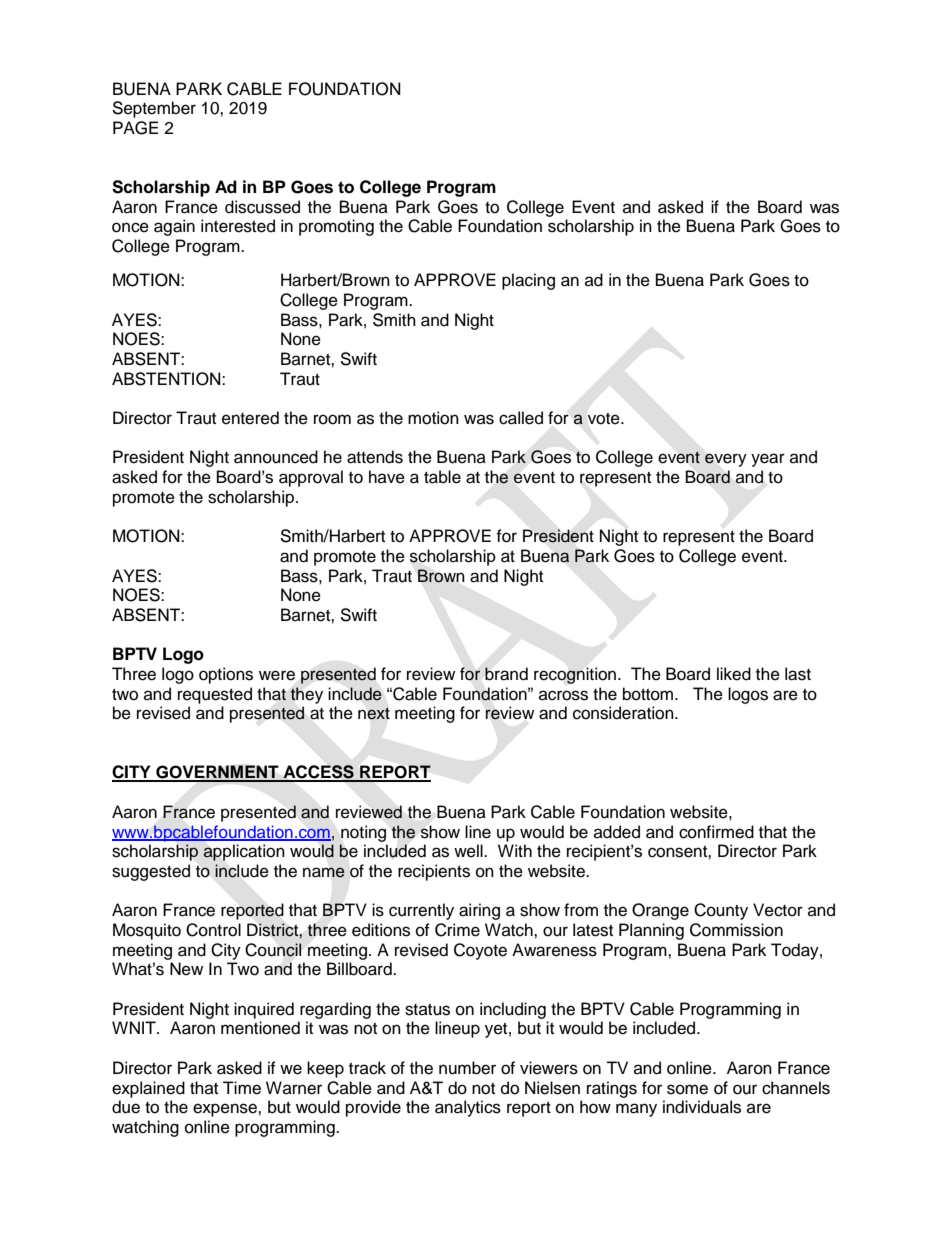 The width and height of the screenshot is (952, 1233). Describe the element at coordinates (528, 281) in the screenshot. I see `placing` at that location.
